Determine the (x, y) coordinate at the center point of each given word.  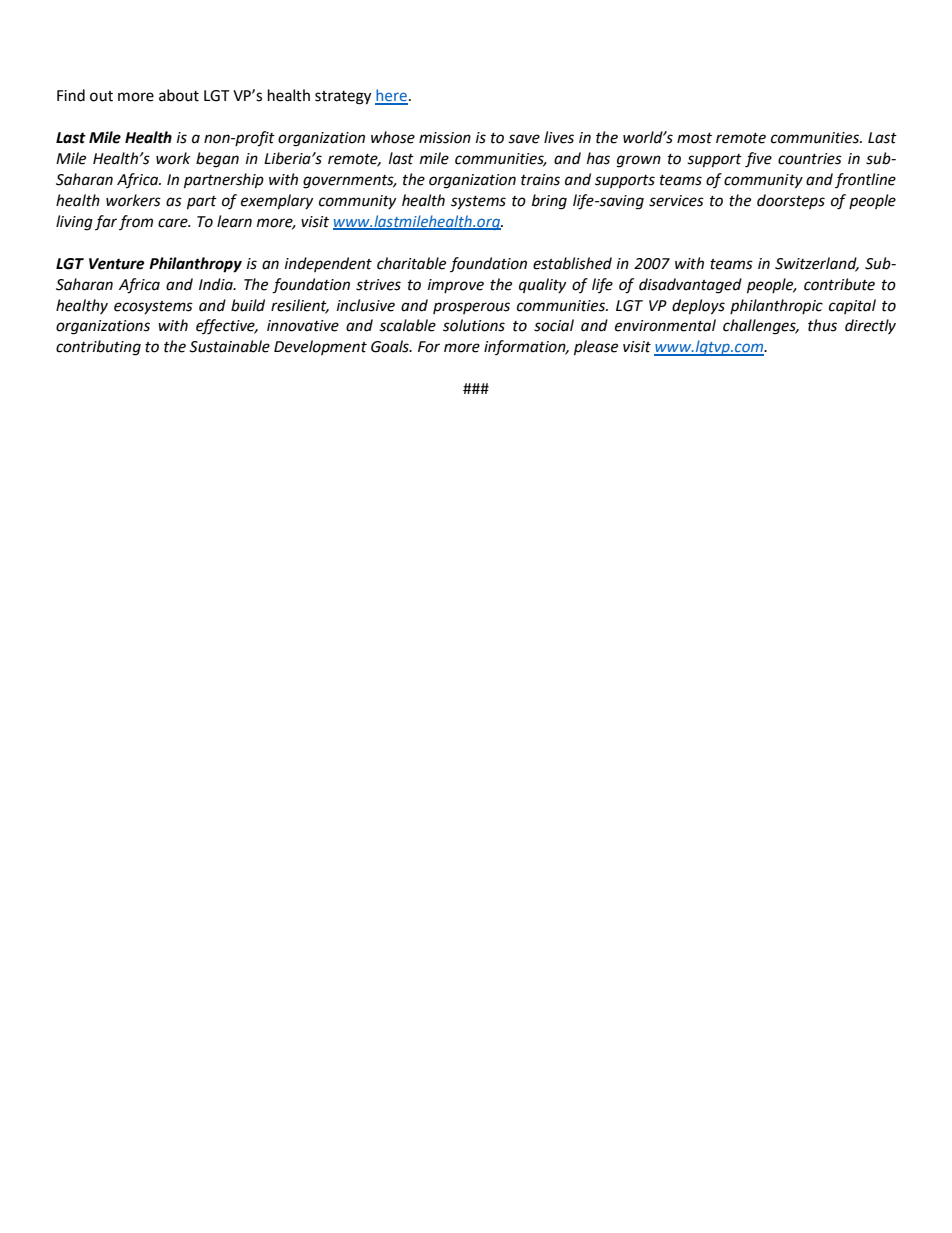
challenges (760, 327)
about (179, 95)
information (526, 347)
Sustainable (229, 346)
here (391, 96)
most (694, 138)
